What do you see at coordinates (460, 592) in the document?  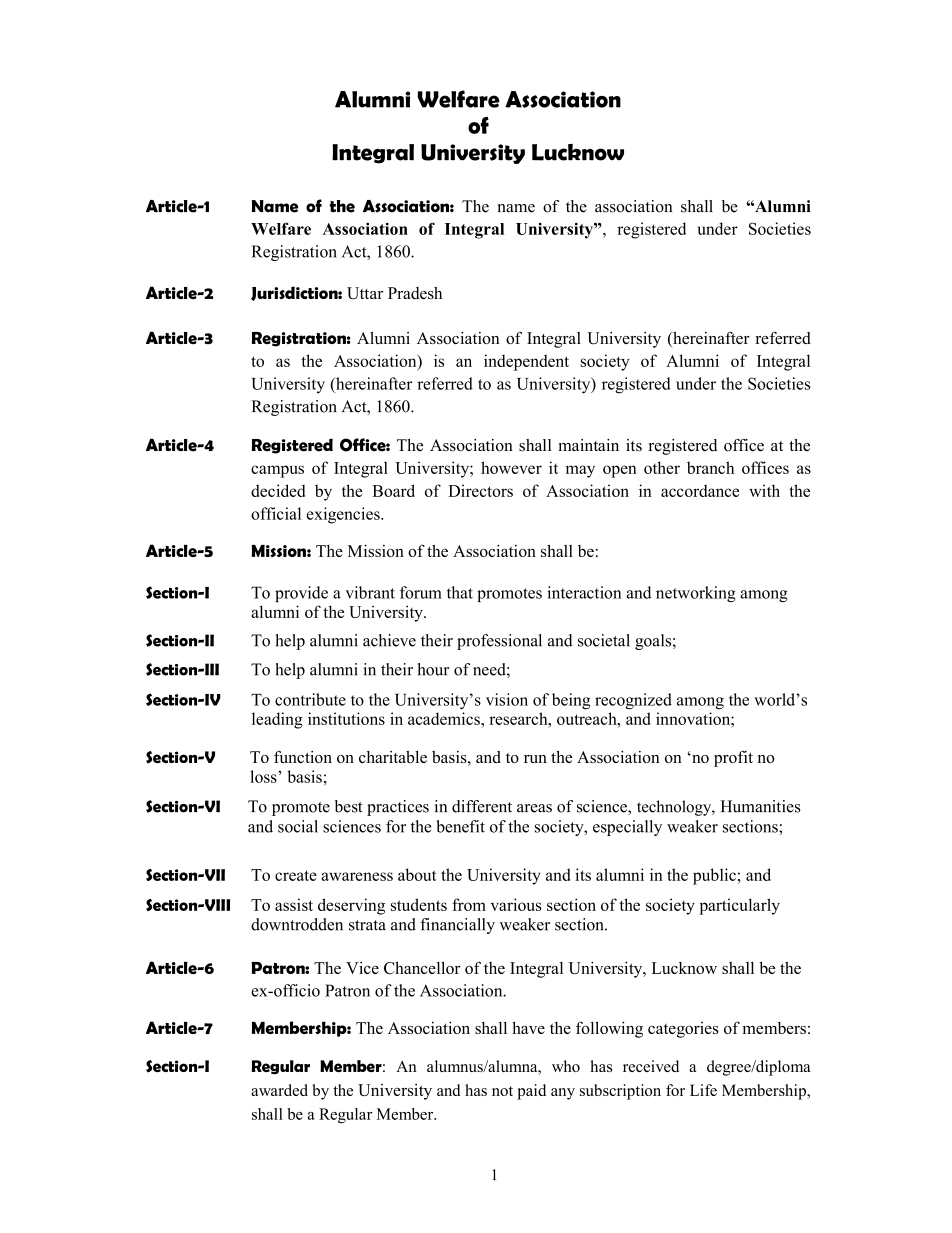 I see `that` at bounding box center [460, 592].
